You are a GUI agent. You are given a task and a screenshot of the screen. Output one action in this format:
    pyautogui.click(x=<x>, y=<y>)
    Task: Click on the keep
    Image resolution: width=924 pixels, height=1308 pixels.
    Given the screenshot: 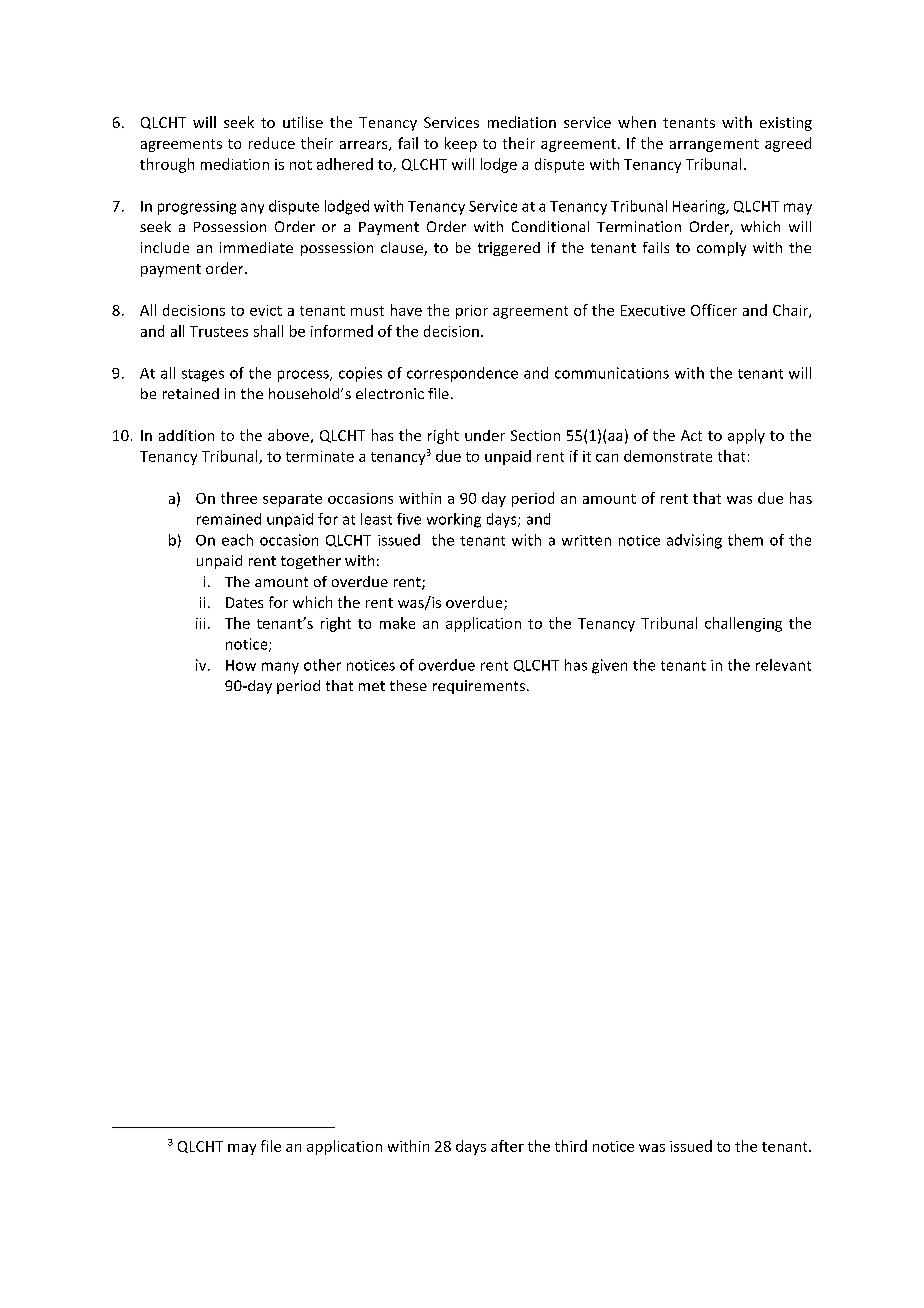 What is the action you would take?
    pyautogui.click(x=461, y=144)
